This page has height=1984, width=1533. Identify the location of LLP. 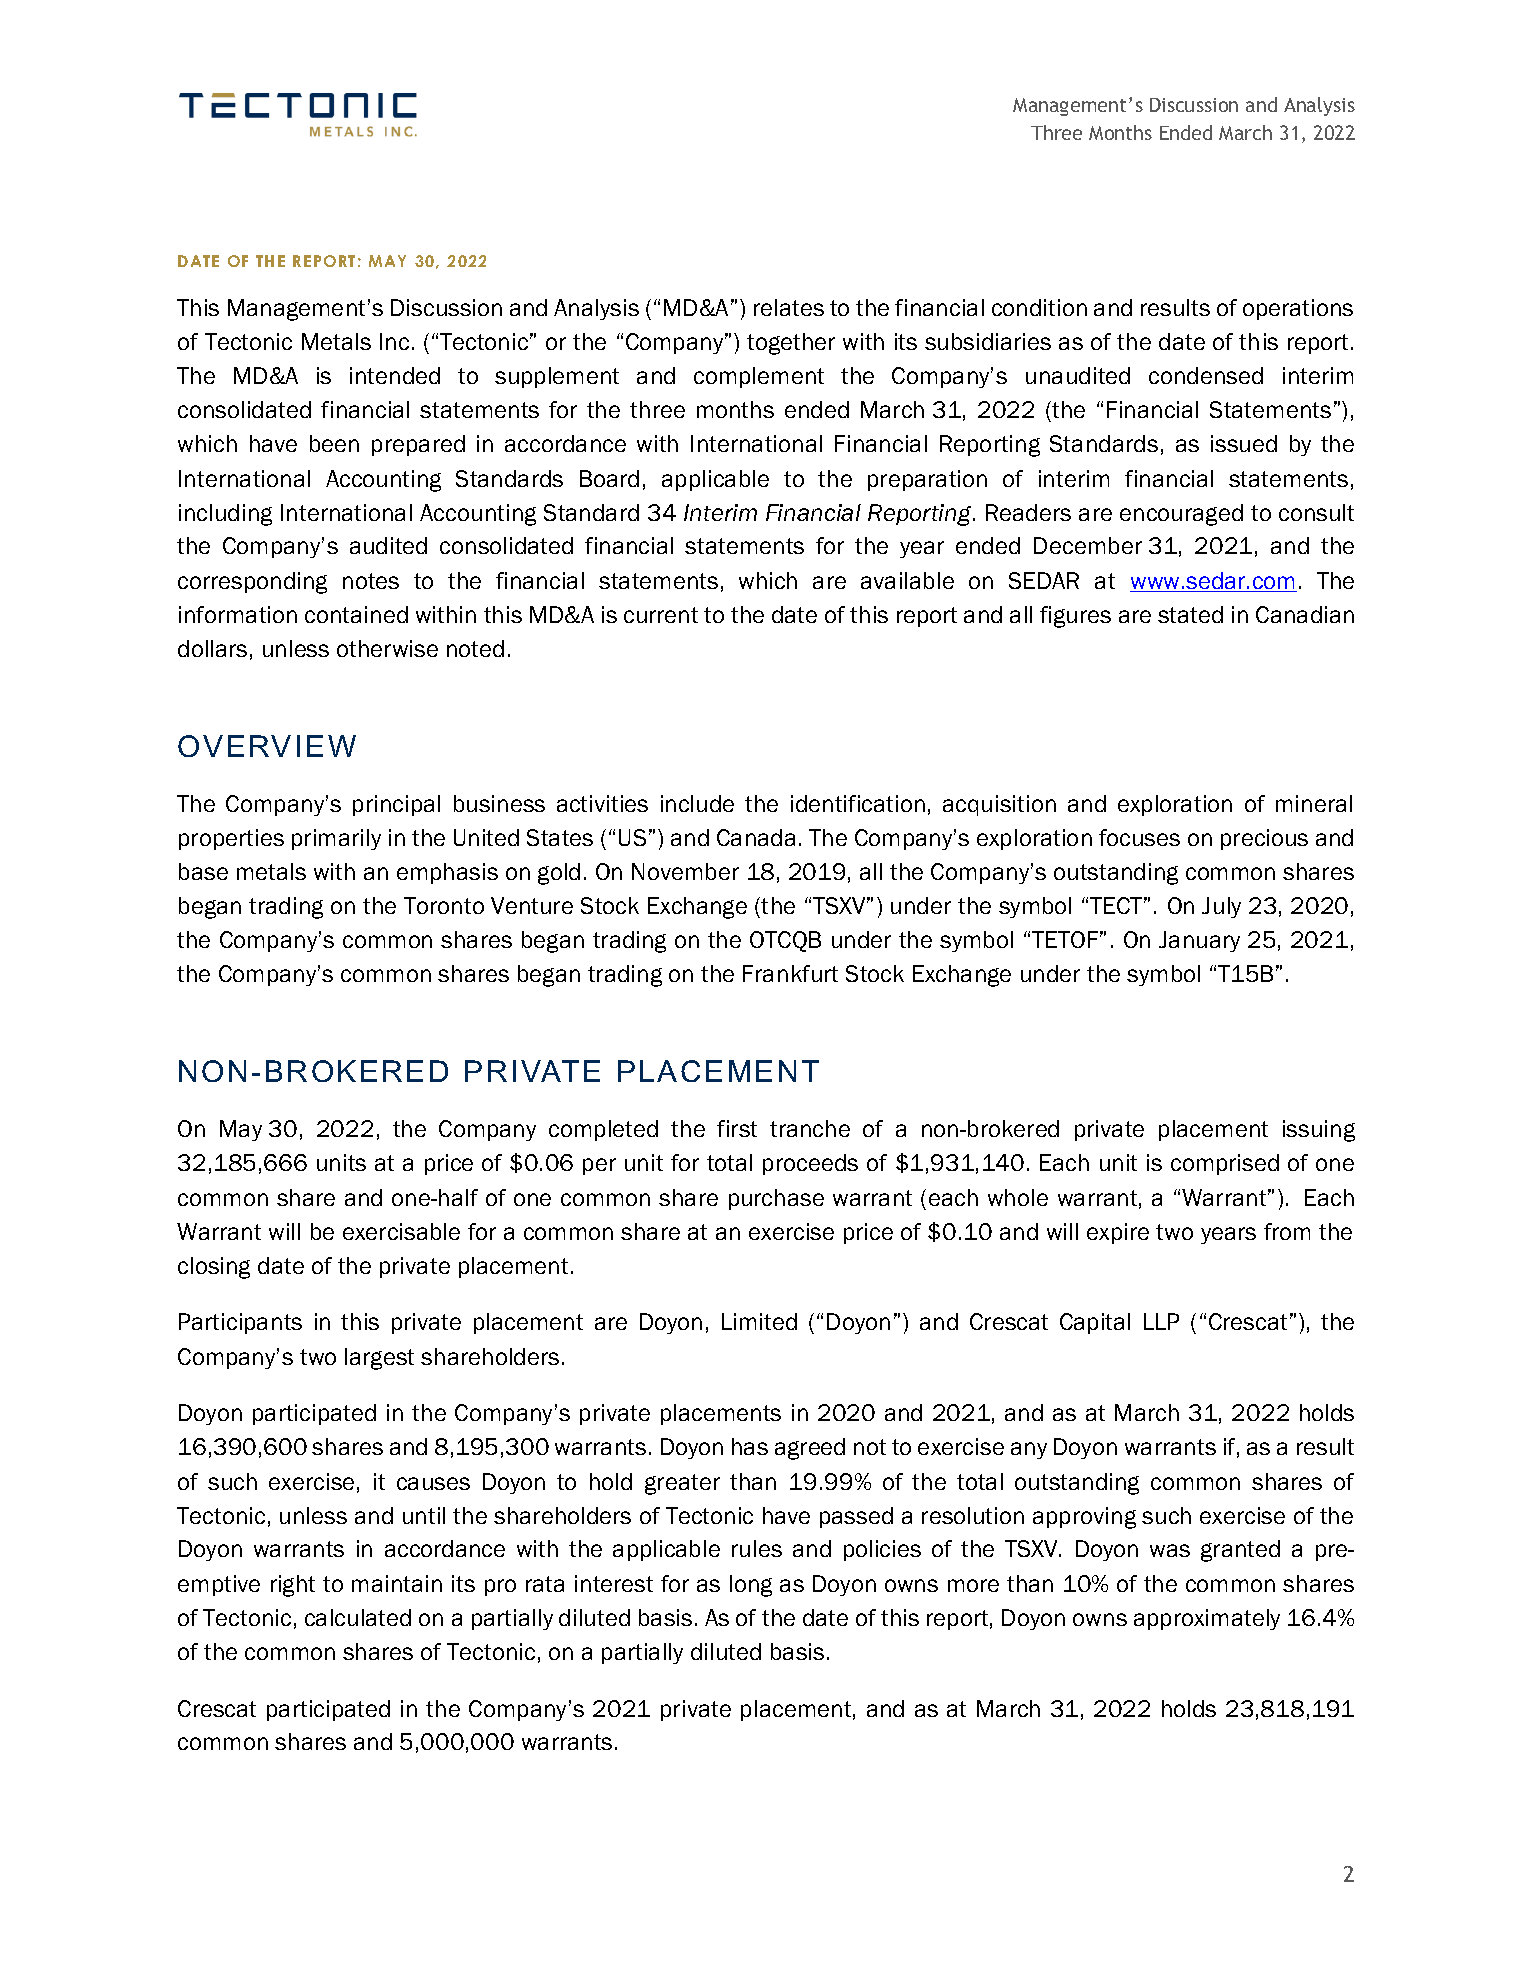
(1161, 1321).
